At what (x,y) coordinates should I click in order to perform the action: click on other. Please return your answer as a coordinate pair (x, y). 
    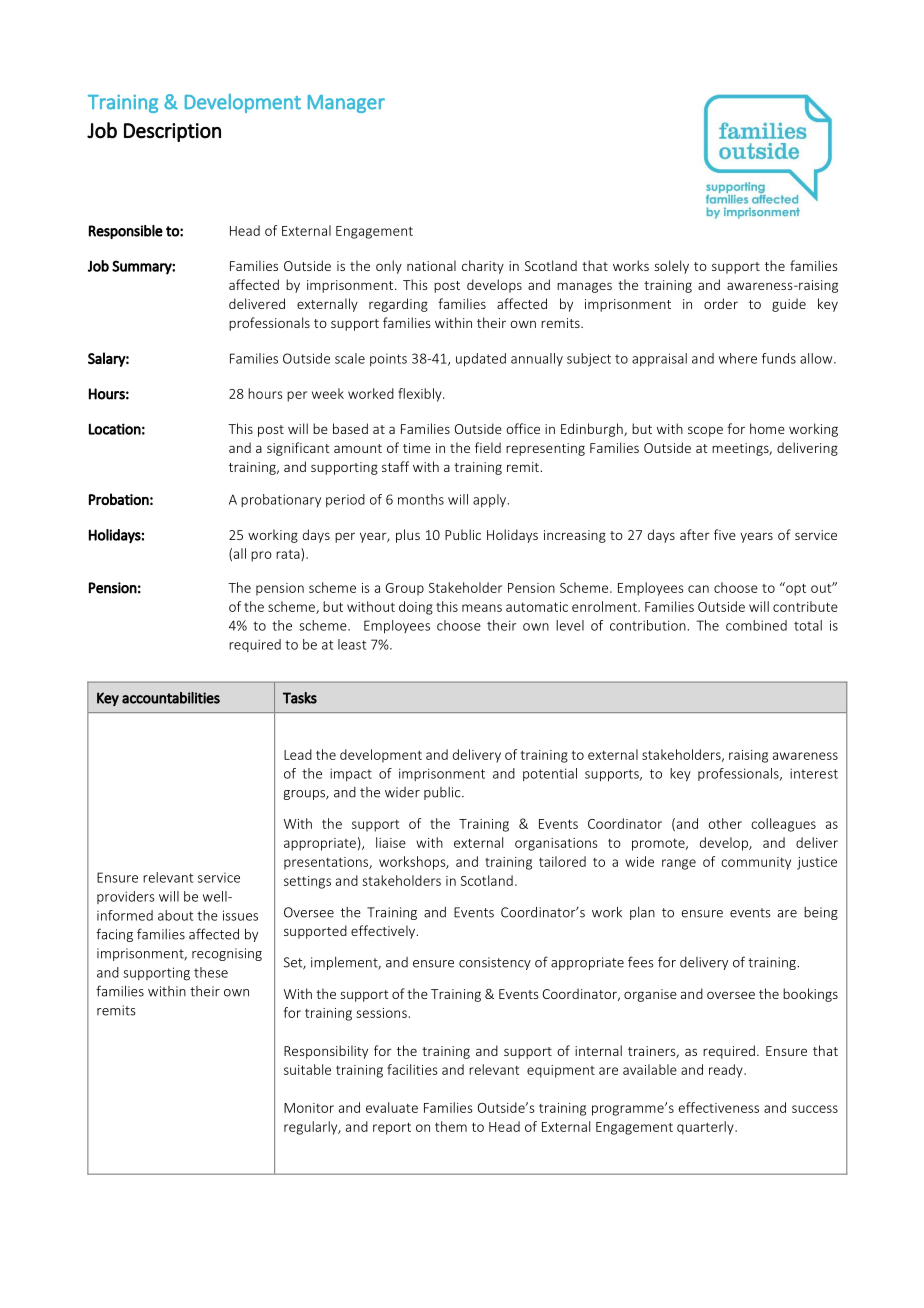
    Looking at the image, I should click on (725, 823).
